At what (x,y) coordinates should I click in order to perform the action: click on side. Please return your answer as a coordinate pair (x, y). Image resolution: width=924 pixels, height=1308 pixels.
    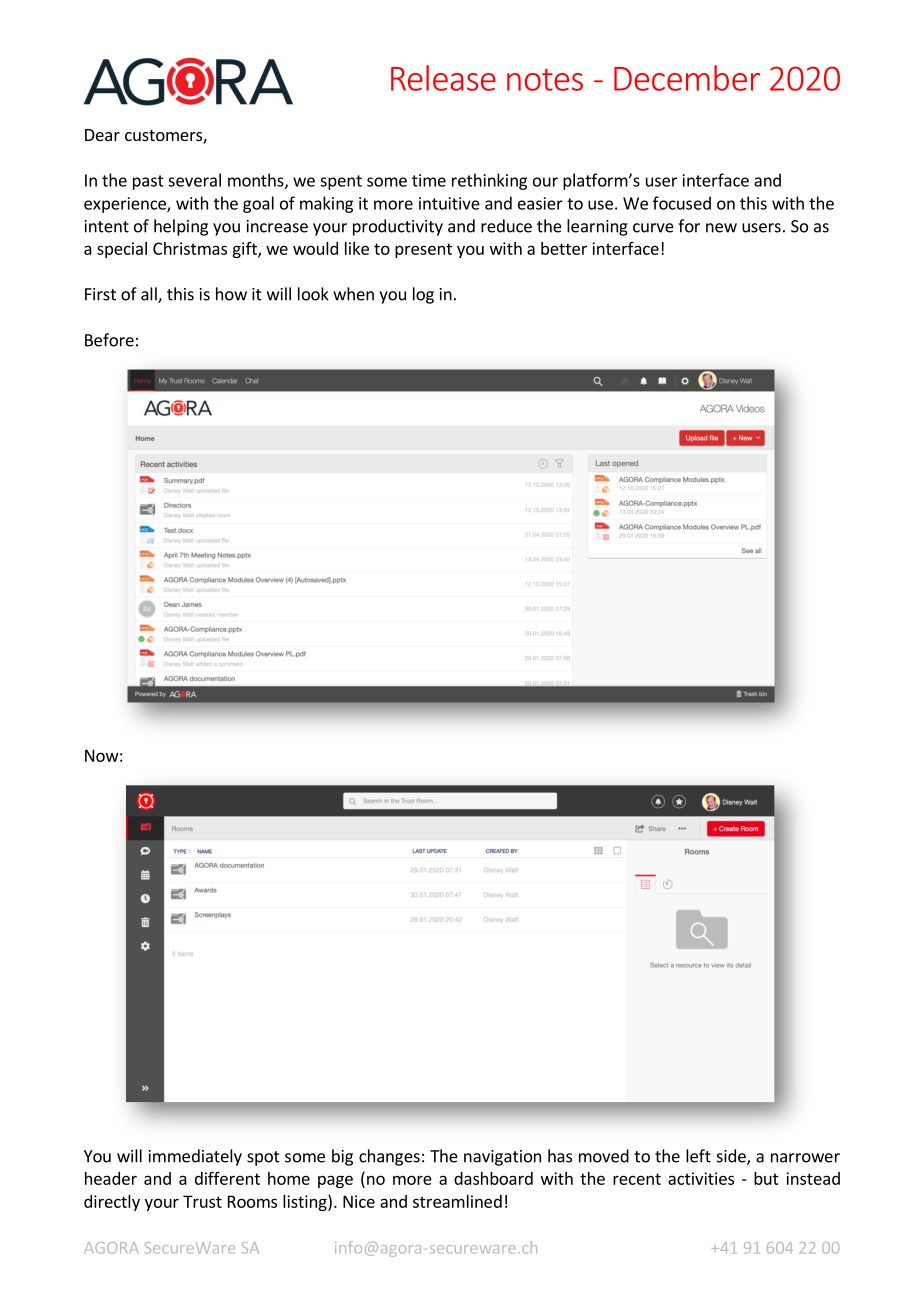
    Looking at the image, I should click on (732, 1157).
